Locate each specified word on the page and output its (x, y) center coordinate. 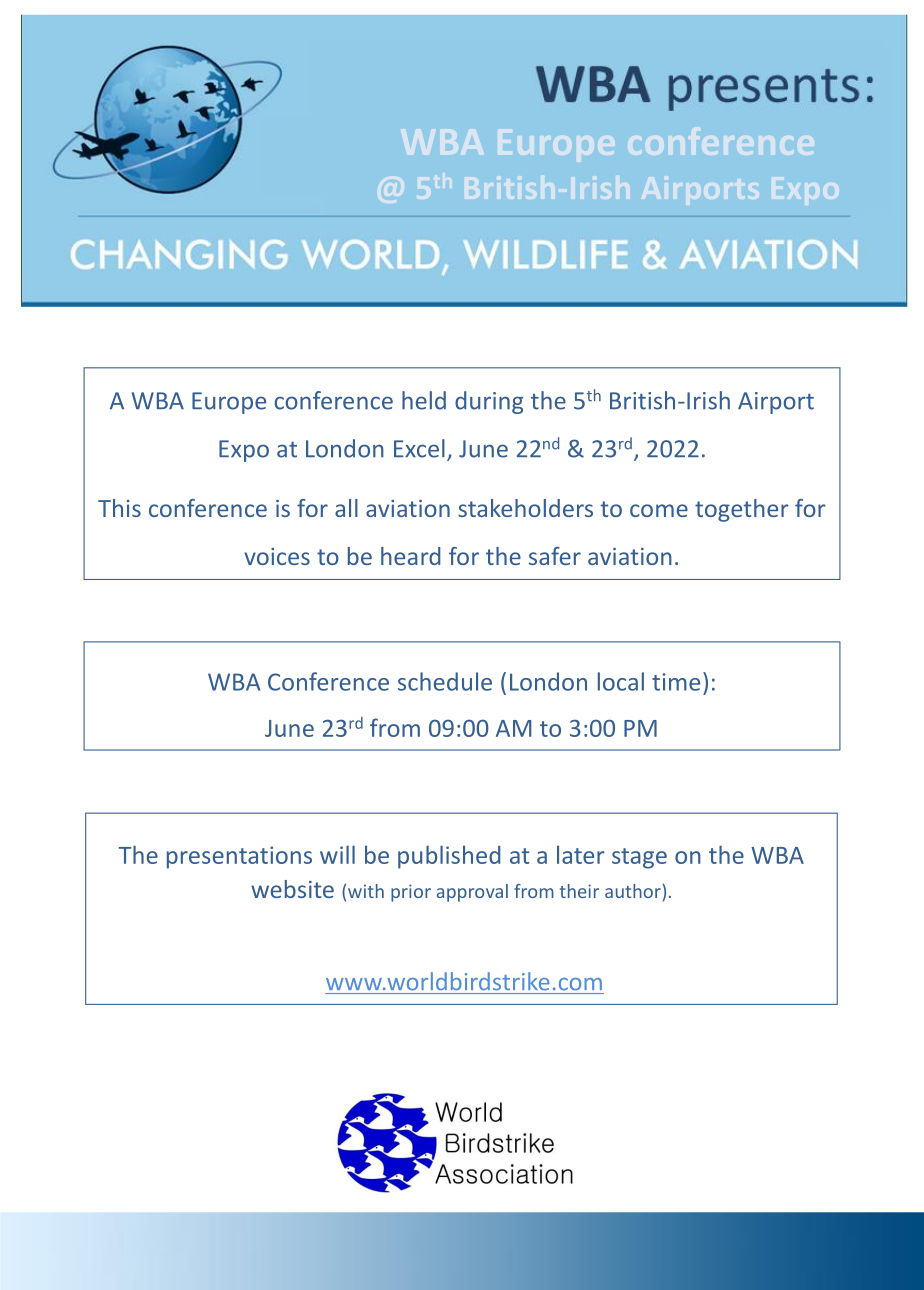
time (676, 682)
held (424, 400)
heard (410, 556)
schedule (445, 681)
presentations (239, 857)
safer (555, 556)
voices (277, 556)
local (621, 681)
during (489, 402)
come (659, 510)
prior (411, 893)
